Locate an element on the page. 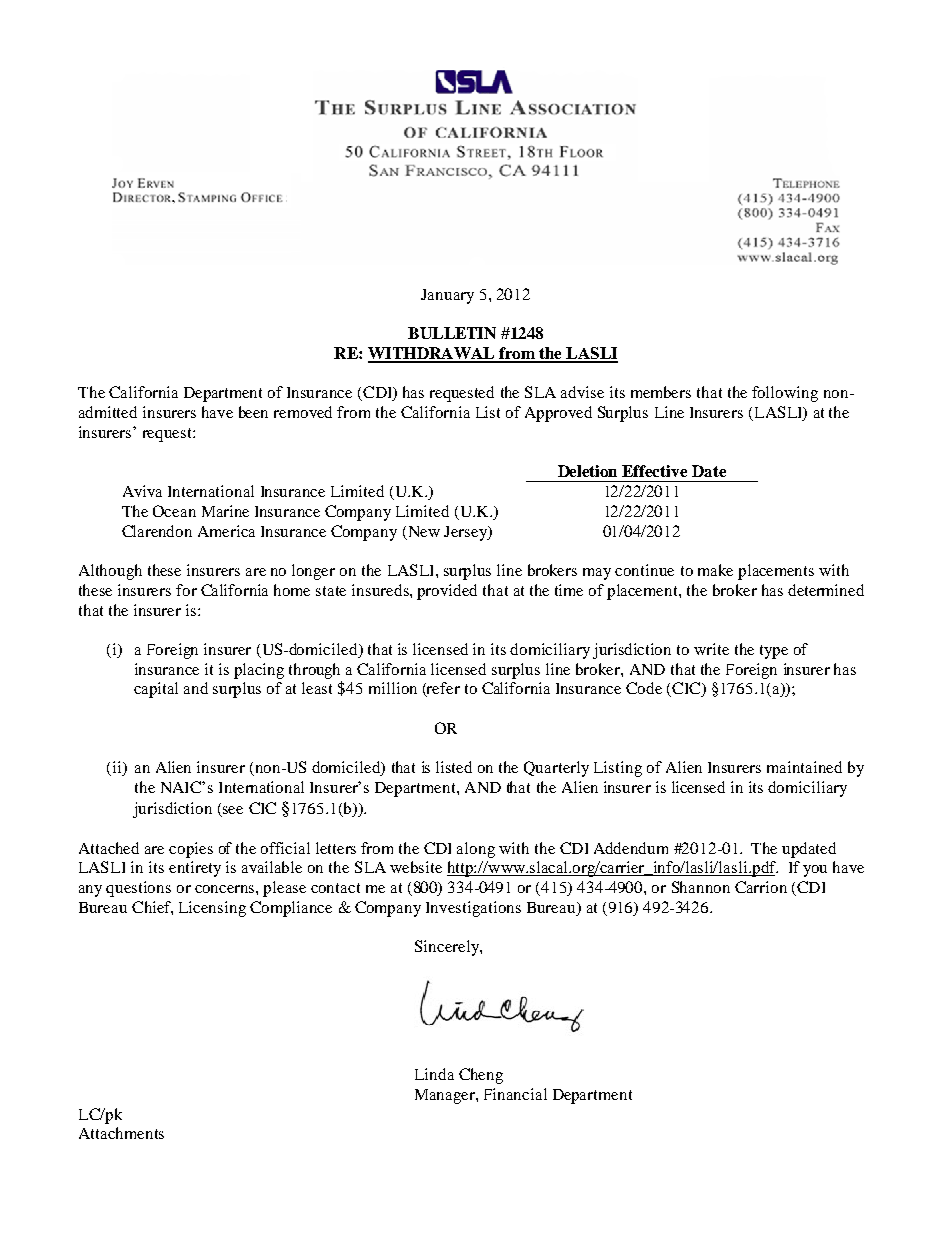 This document has height=1233, width=952. Although is located at coordinates (110, 572).
